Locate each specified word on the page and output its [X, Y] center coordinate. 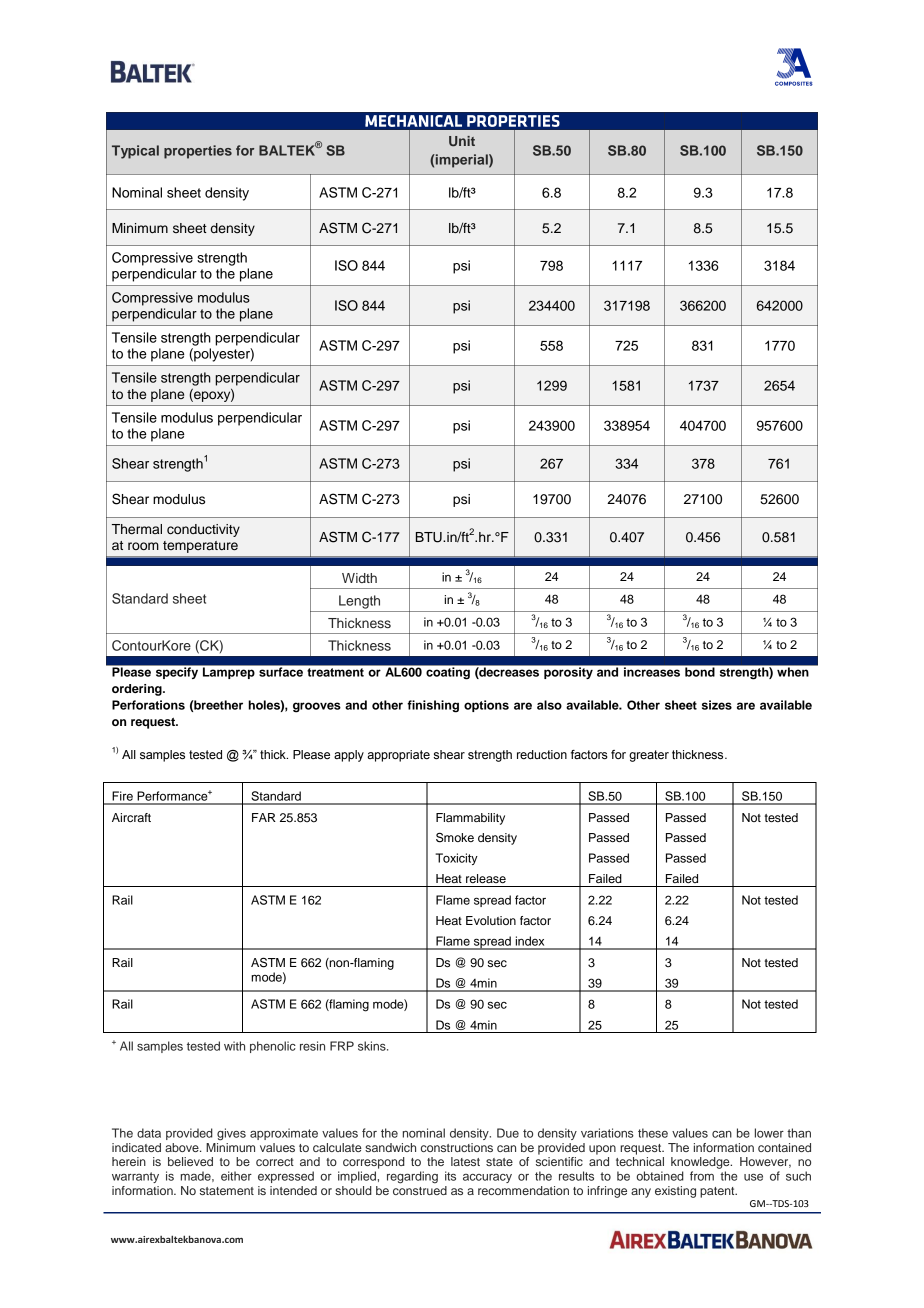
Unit [462, 141]
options [486, 706]
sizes [717, 705]
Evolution [491, 920]
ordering [138, 690]
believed [190, 1161]
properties [198, 152]
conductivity [203, 530]
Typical [135, 152]
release [486, 878]
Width [359, 578]
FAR [264, 817]
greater [649, 756]
